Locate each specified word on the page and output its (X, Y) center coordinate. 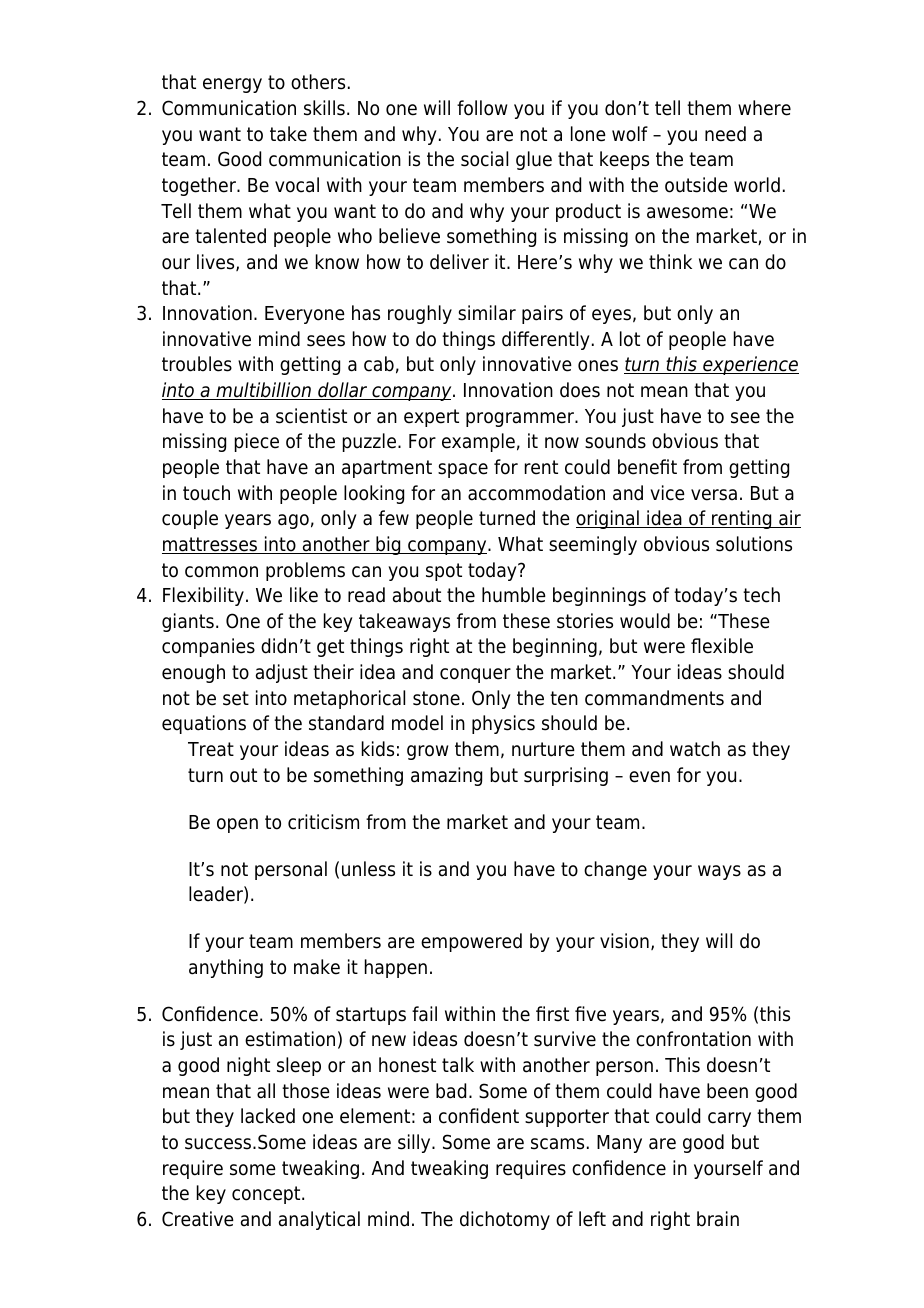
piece (257, 442)
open (237, 825)
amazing (446, 776)
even (649, 777)
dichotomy (505, 1220)
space (463, 470)
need (725, 134)
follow (482, 108)
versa (714, 495)
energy (232, 85)
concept (267, 1195)
